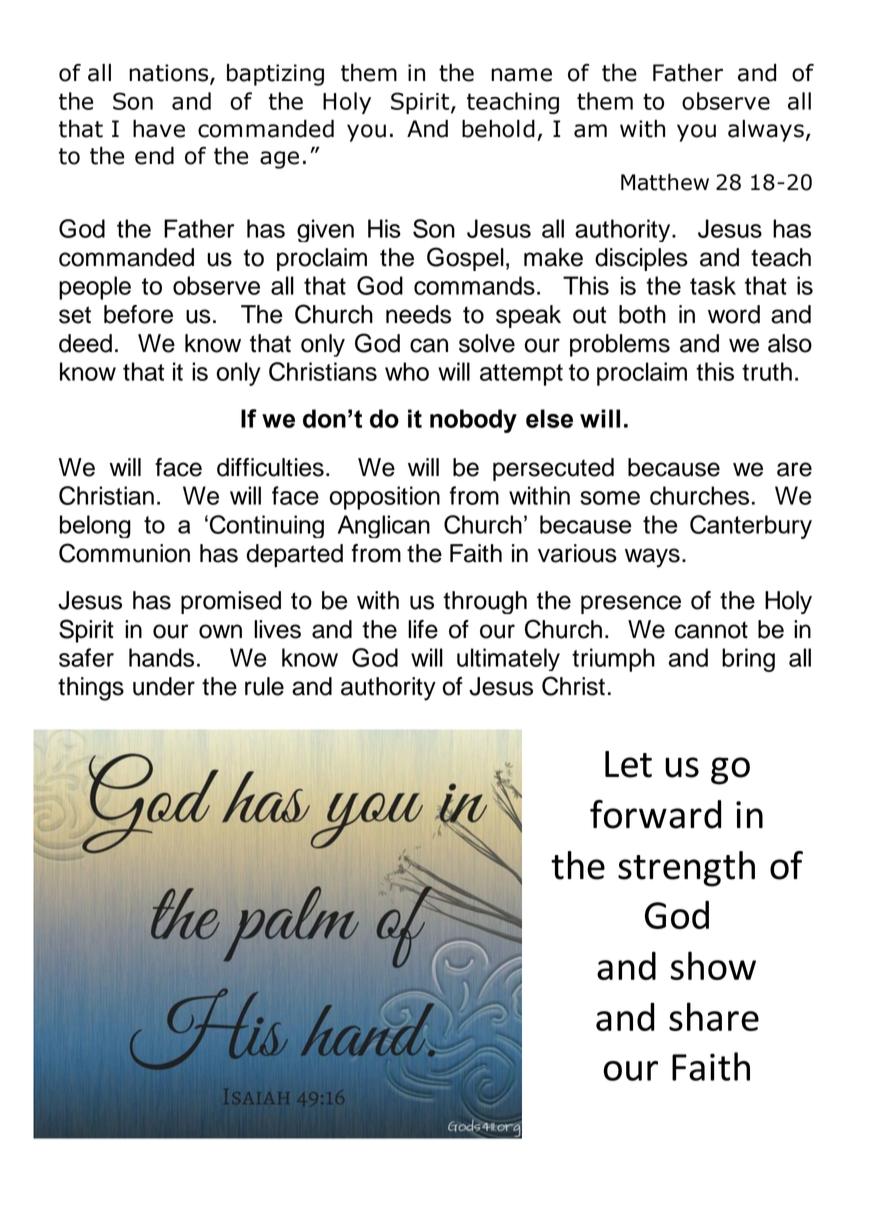 The image size is (872, 1232). I want to click on have, so click(159, 129).
